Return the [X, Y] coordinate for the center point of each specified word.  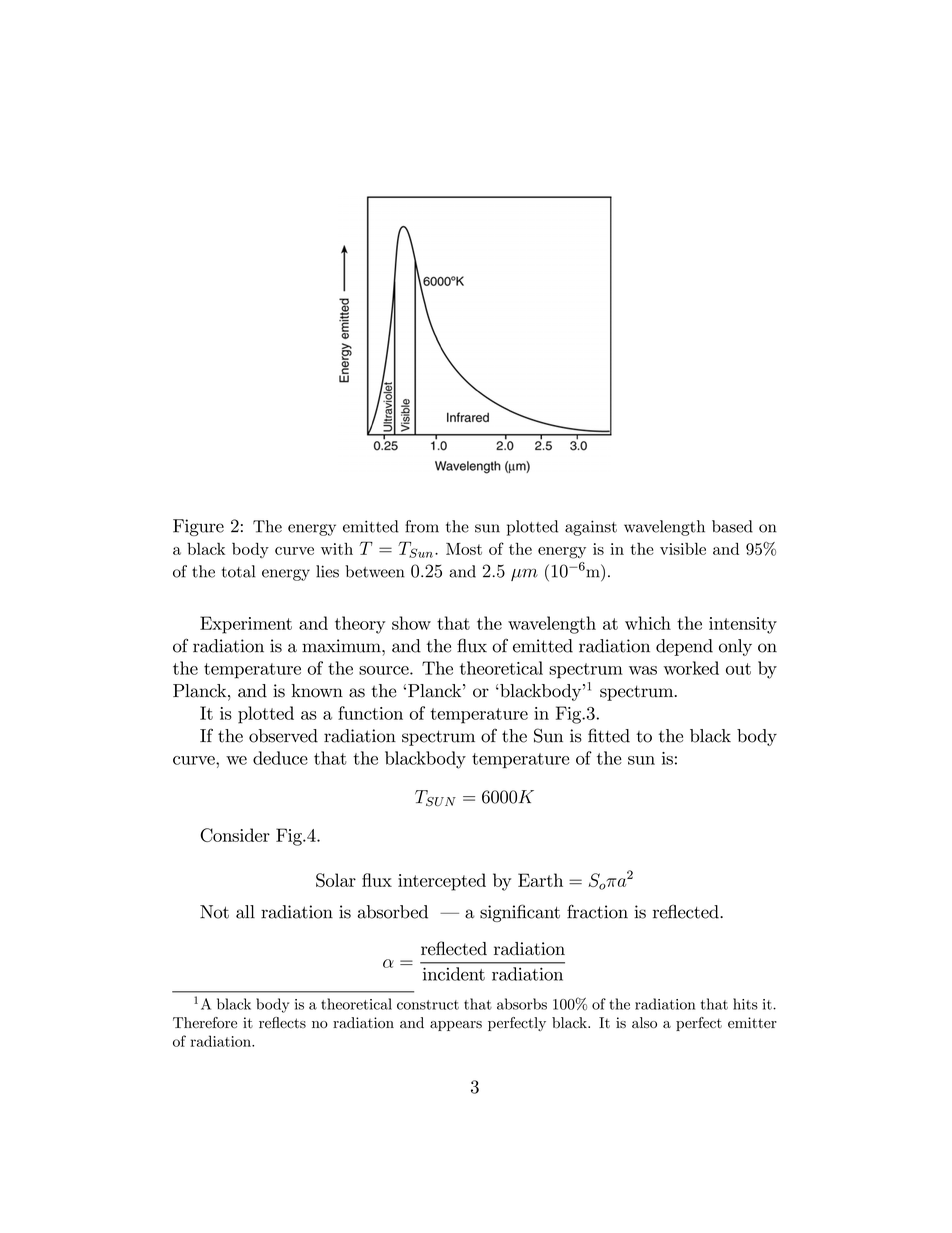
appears [456, 1026]
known [317, 691]
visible [683, 549]
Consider [235, 835]
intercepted [442, 882]
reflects [282, 1023]
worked [691, 668]
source [385, 670]
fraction [597, 911]
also [644, 1023]
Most [464, 549]
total [239, 571]
